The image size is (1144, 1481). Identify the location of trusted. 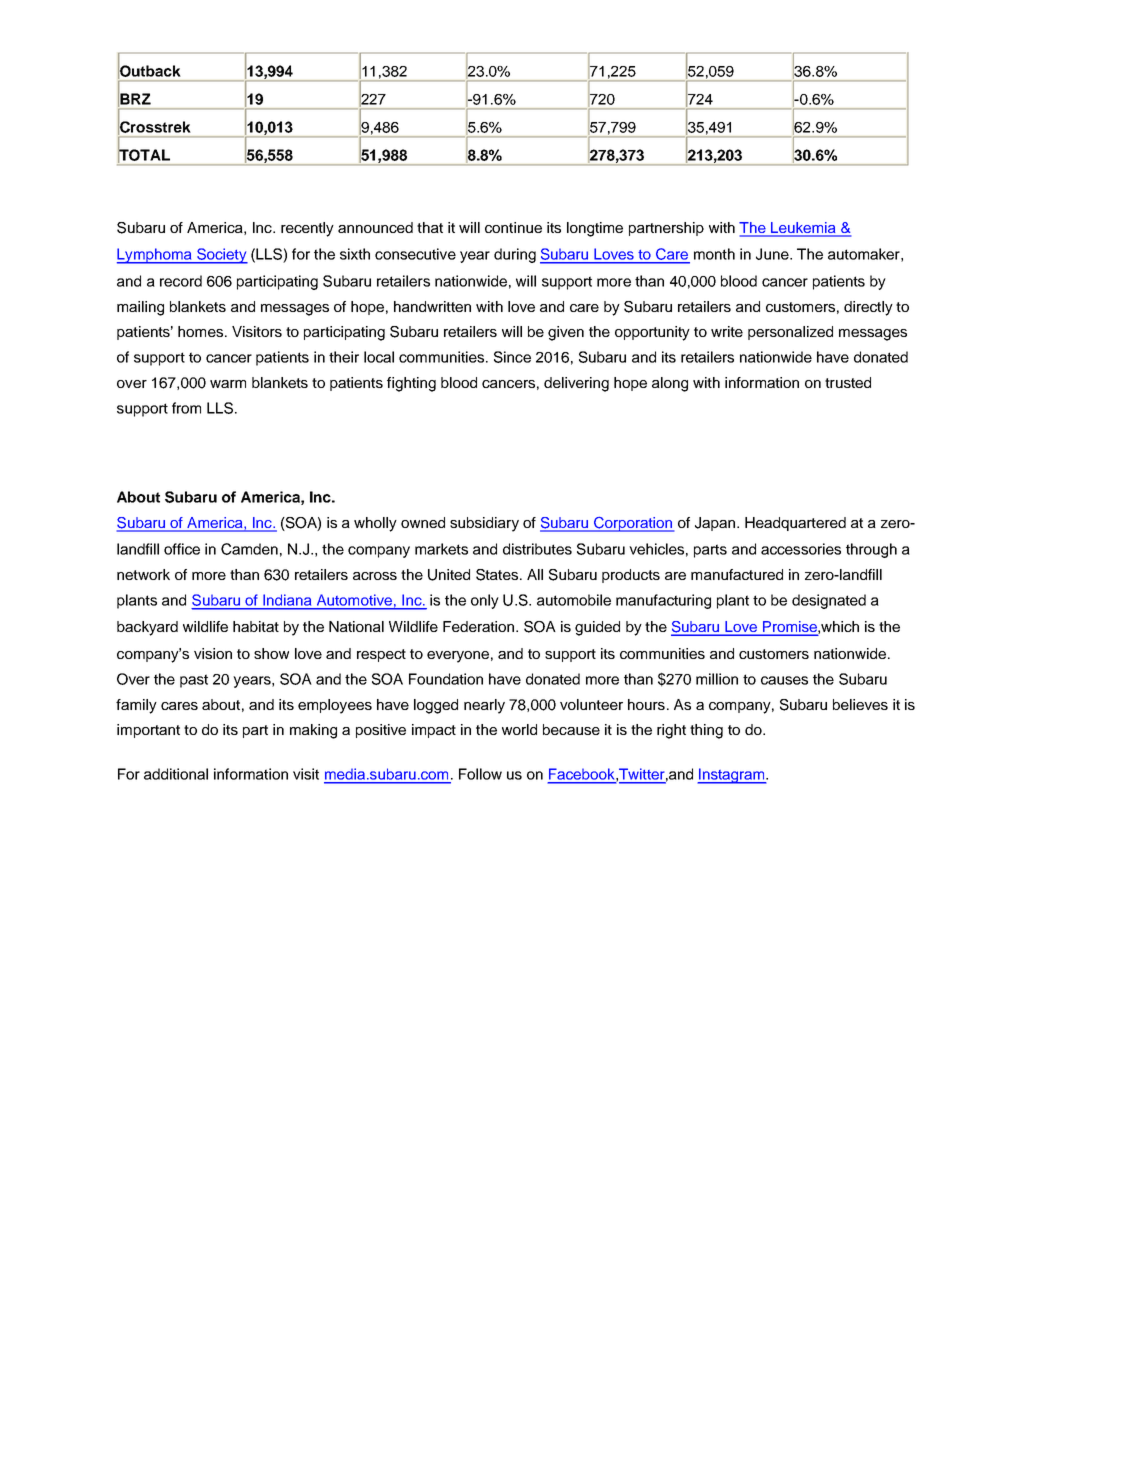
(848, 382).
